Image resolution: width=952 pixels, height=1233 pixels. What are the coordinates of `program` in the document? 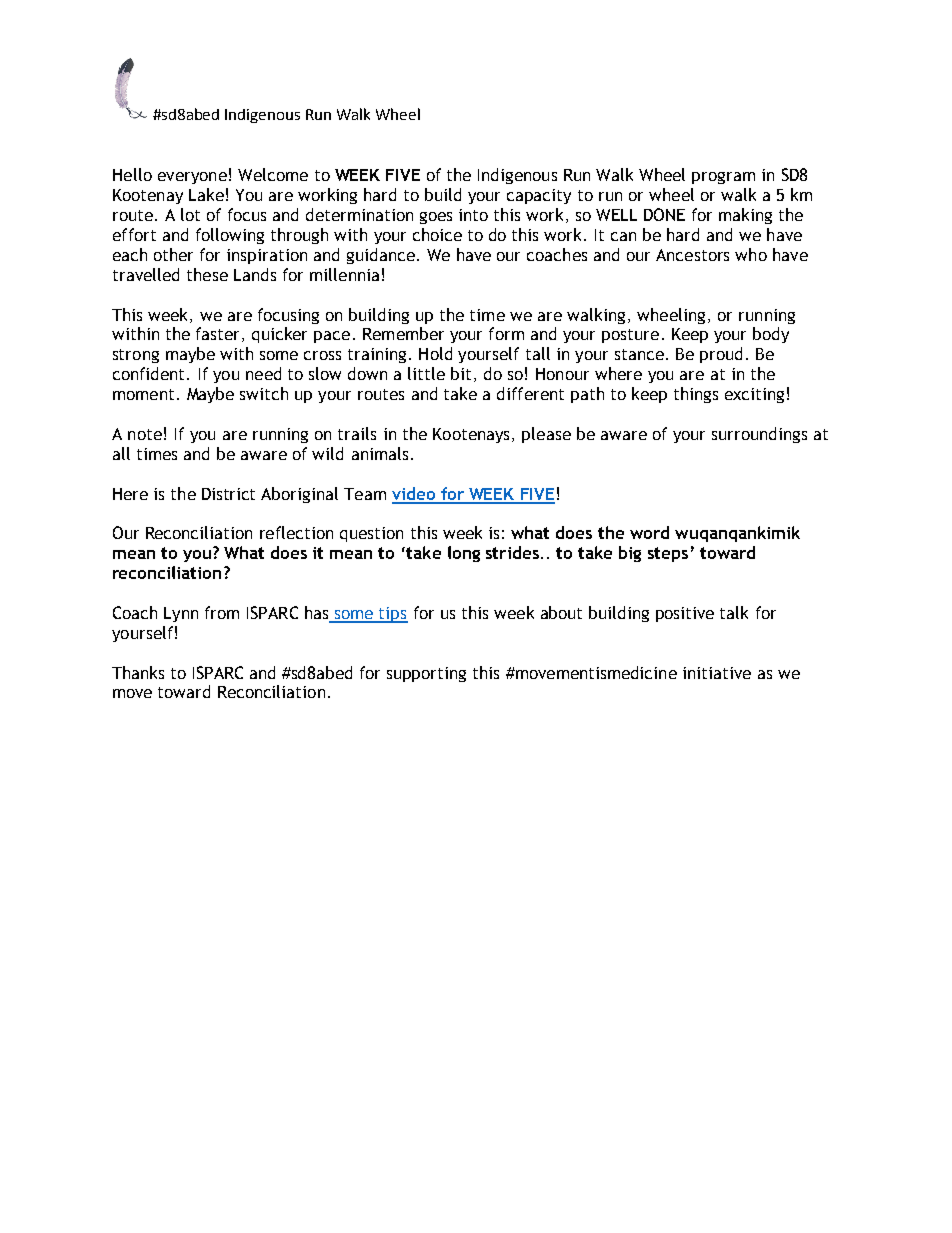 It's located at (723, 178).
